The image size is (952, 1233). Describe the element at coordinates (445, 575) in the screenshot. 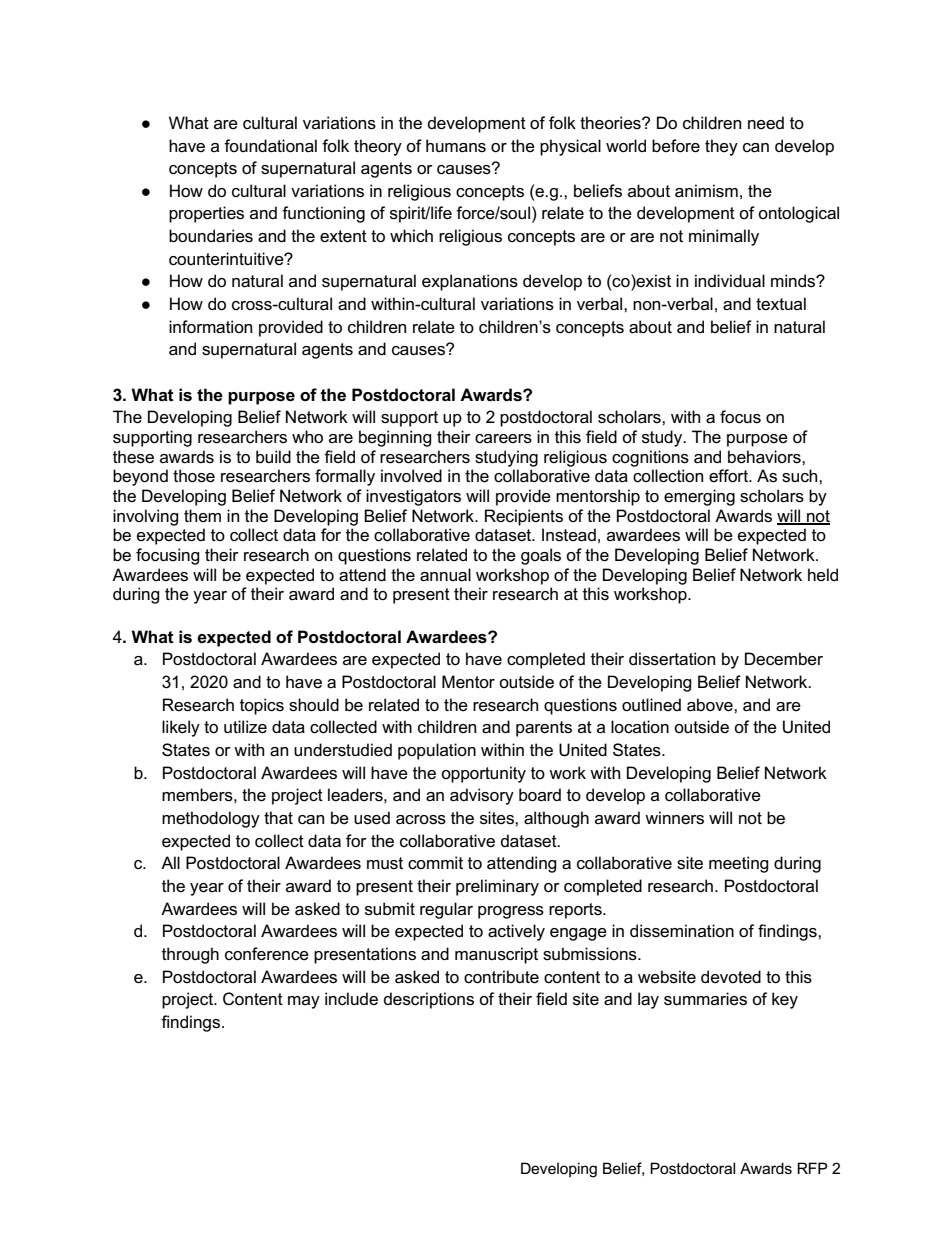

I see `annual` at that location.
